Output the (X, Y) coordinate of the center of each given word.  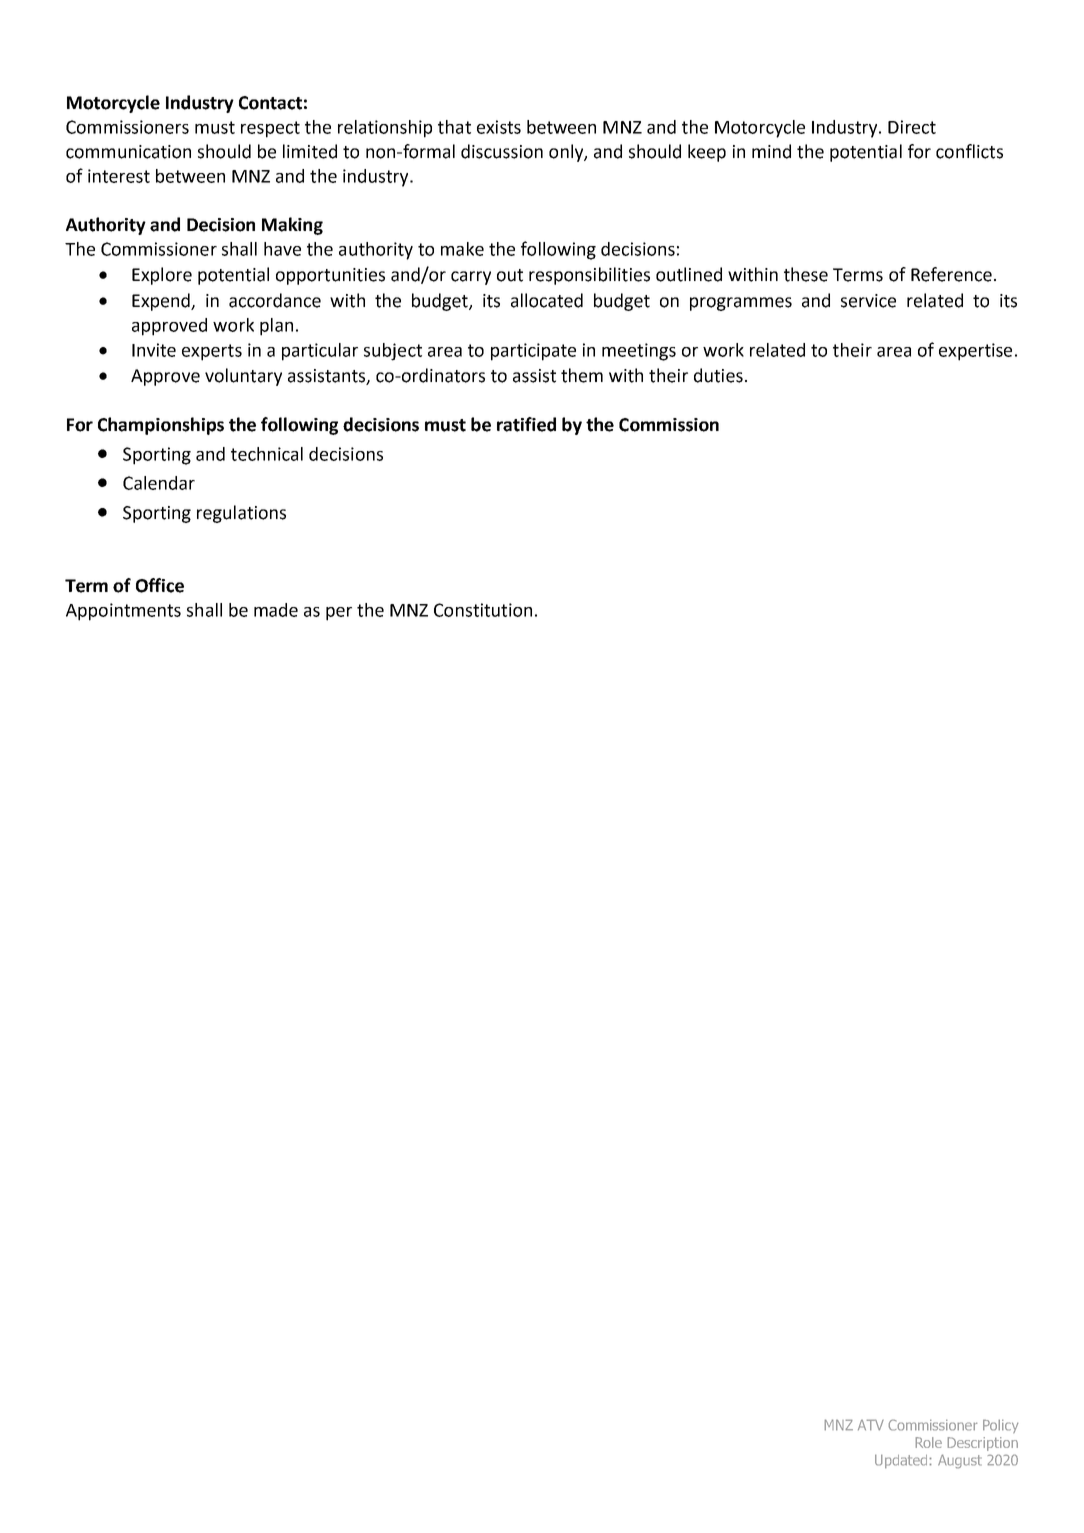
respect (270, 129)
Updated (902, 1461)
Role (929, 1442)
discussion (502, 151)
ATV (871, 1424)
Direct (912, 127)
